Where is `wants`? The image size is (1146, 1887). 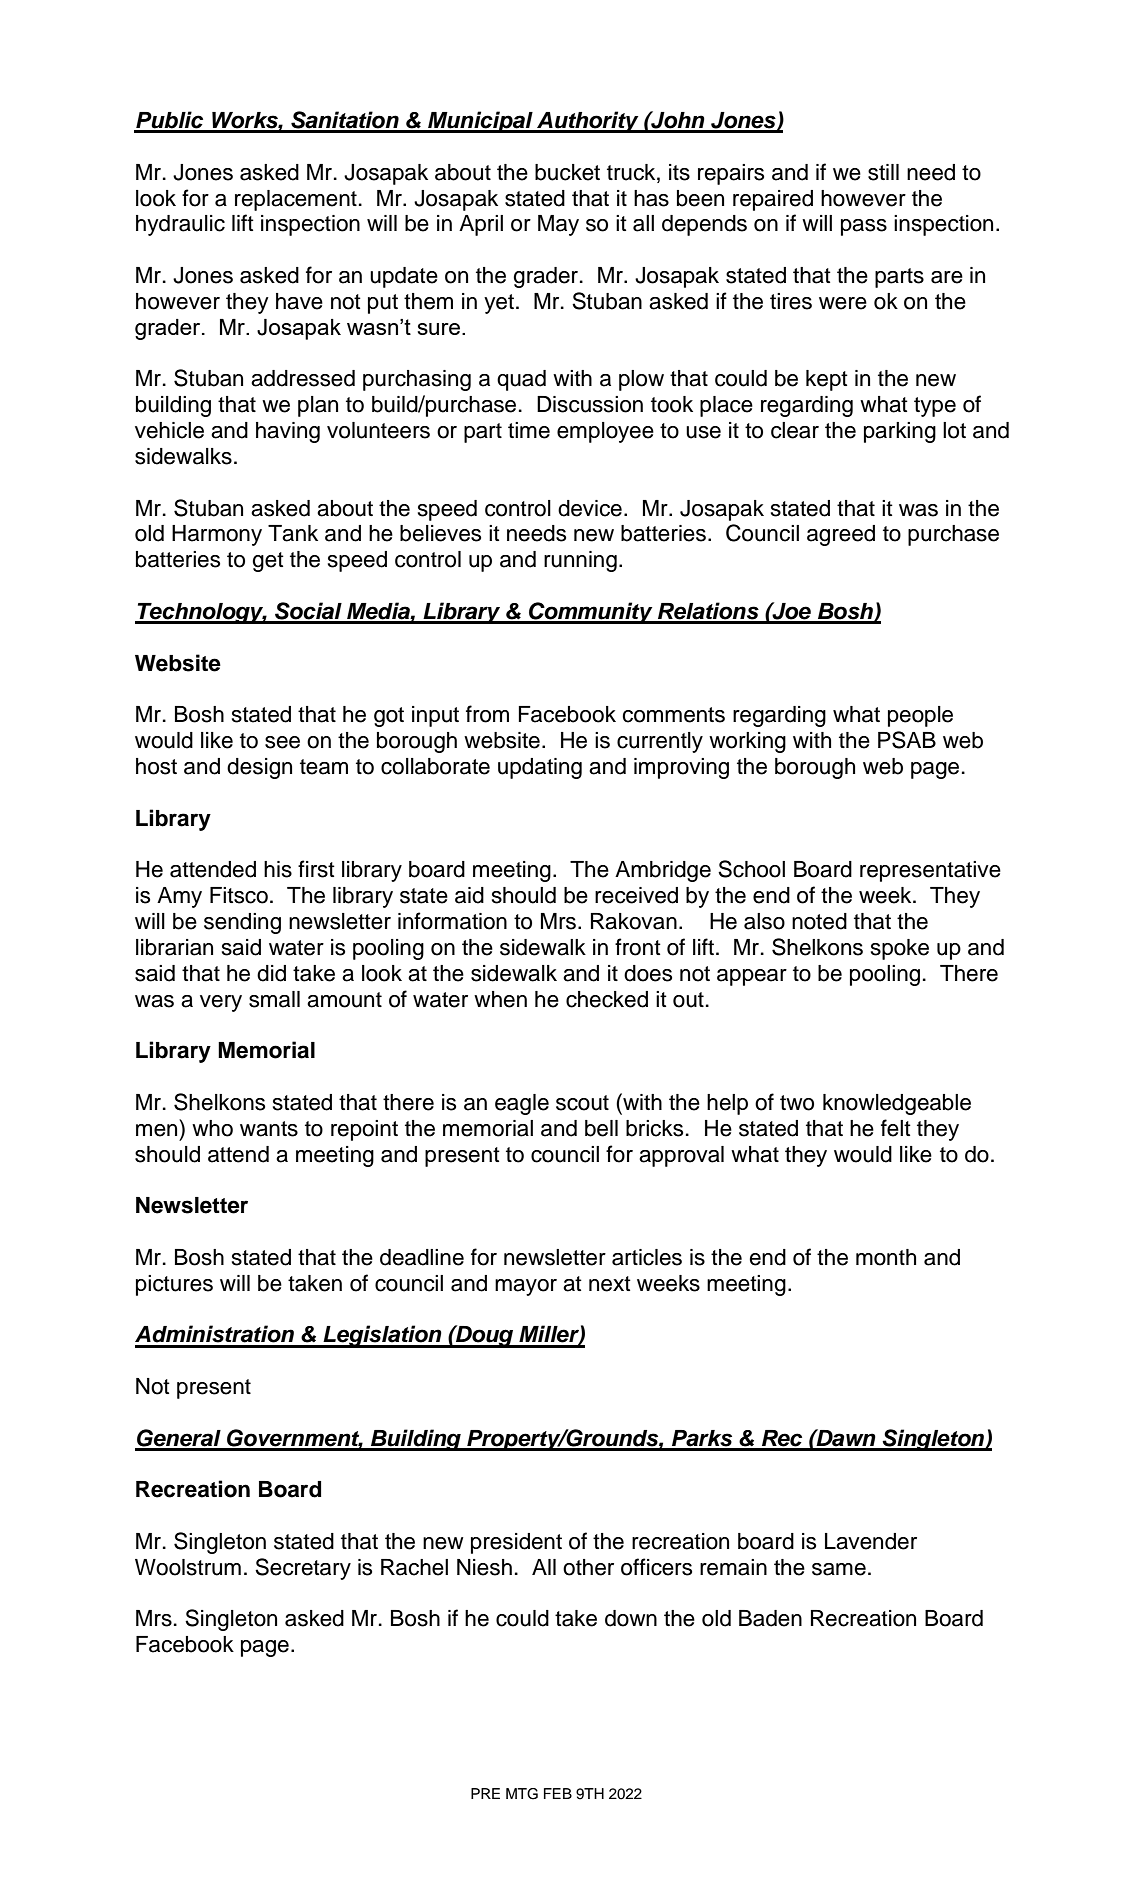 wants is located at coordinates (269, 1129).
